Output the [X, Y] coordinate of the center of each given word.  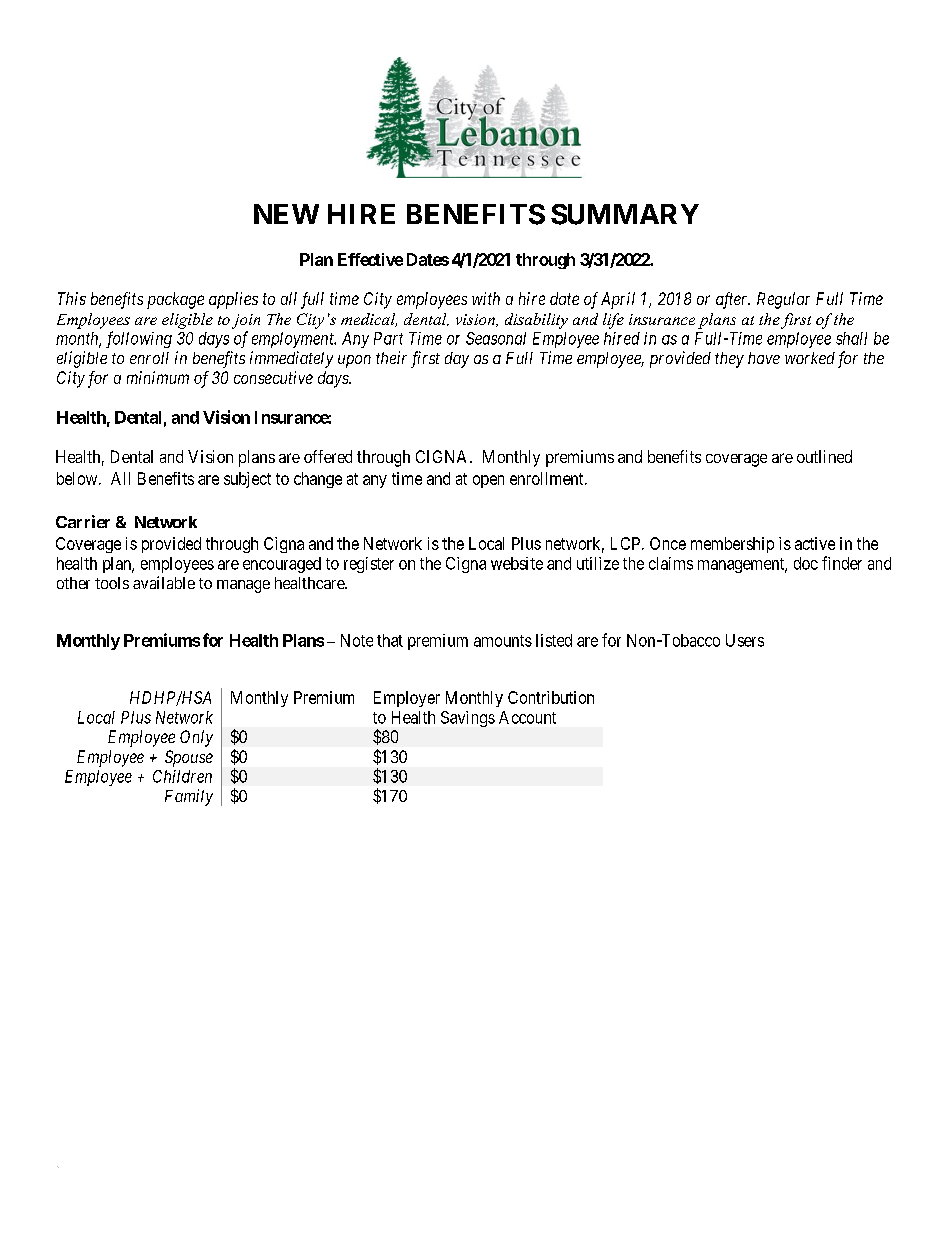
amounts [503, 641]
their [391, 357]
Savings [468, 719]
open [488, 481]
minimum [158, 377]
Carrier [83, 521]
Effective [370, 259]
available [164, 582]
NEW [286, 214]
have [764, 358]
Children [182, 776]
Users [745, 640]
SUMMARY [625, 214]
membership [732, 545]
